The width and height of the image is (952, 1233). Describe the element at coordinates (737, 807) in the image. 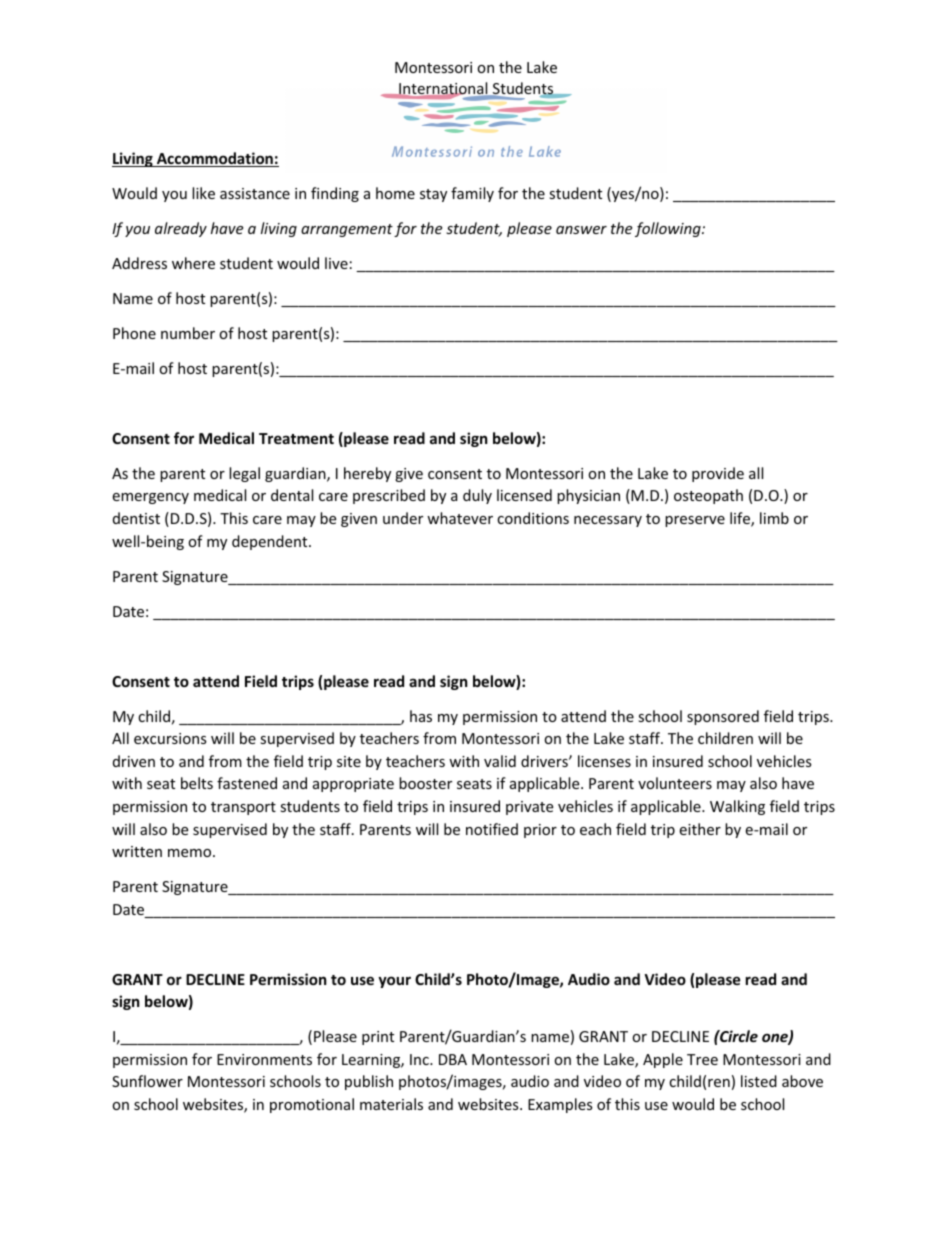

I see `Walking` at that location.
